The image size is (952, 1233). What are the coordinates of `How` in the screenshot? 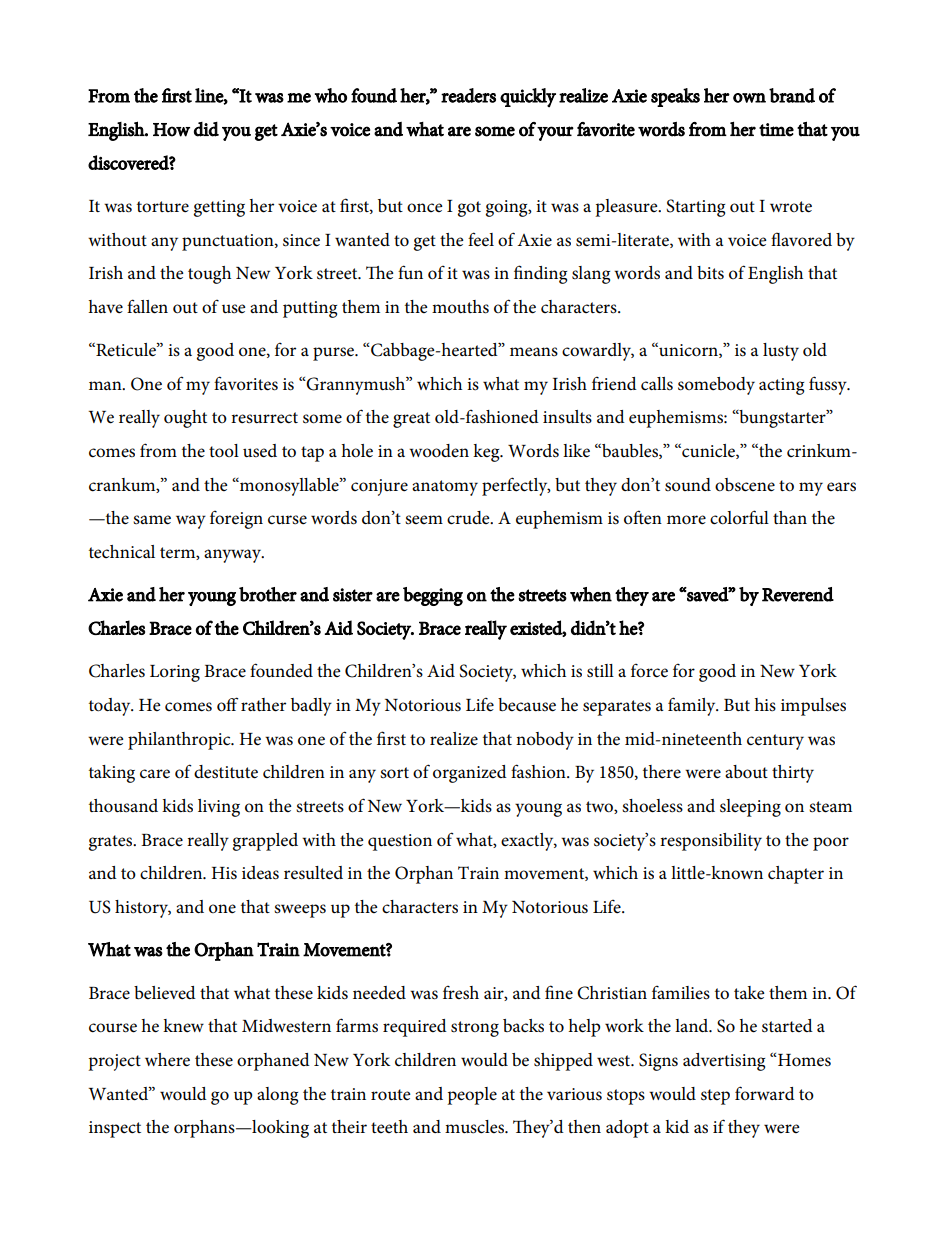 It's located at (171, 130).
